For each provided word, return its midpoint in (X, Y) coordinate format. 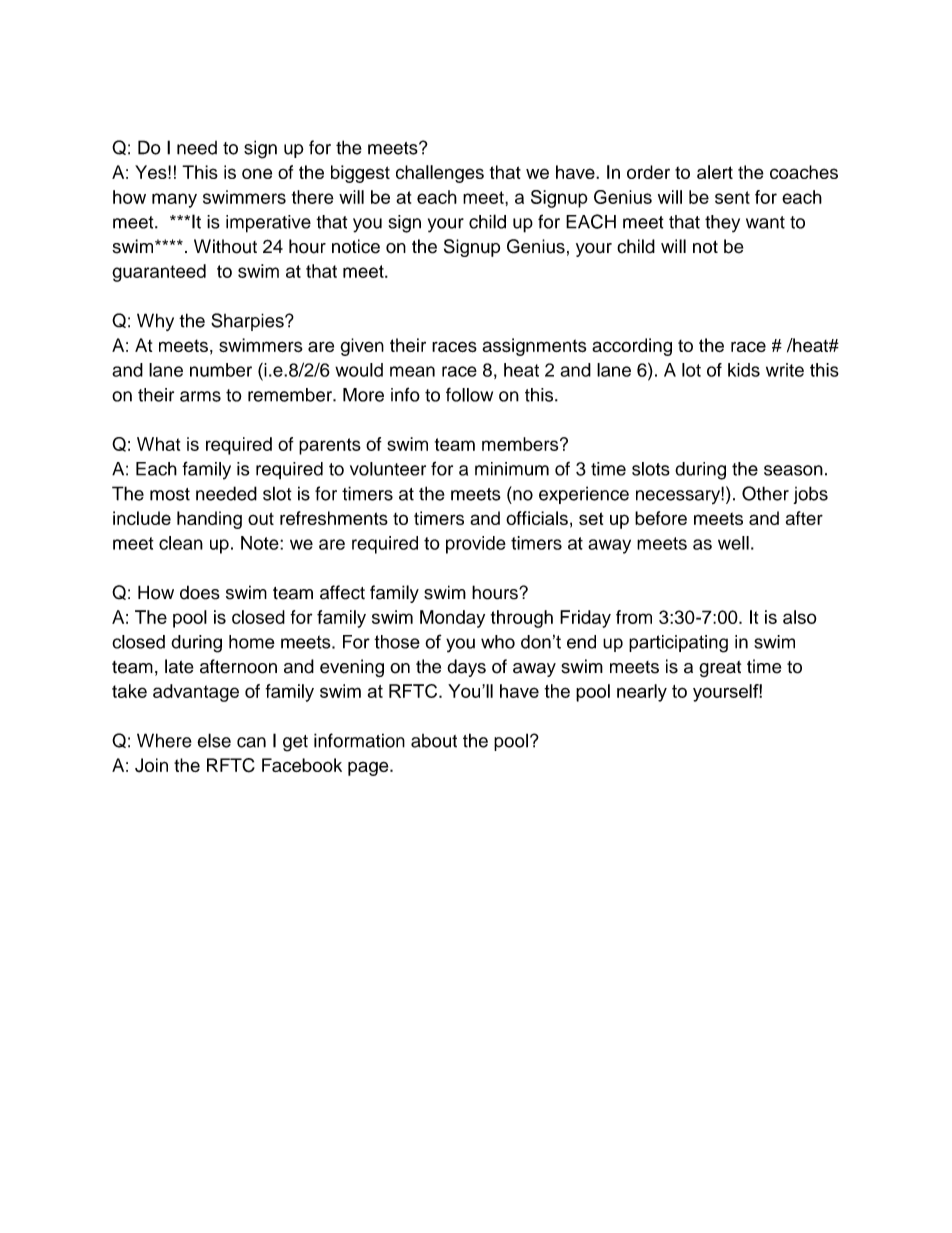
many (174, 200)
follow (469, 394)
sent (732, 197)
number (221, 370)
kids (744, 370)
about (434, 741)
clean (181, 543)
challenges (440, 174)
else (214, 740)
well (733, 543)
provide (476, 545)
